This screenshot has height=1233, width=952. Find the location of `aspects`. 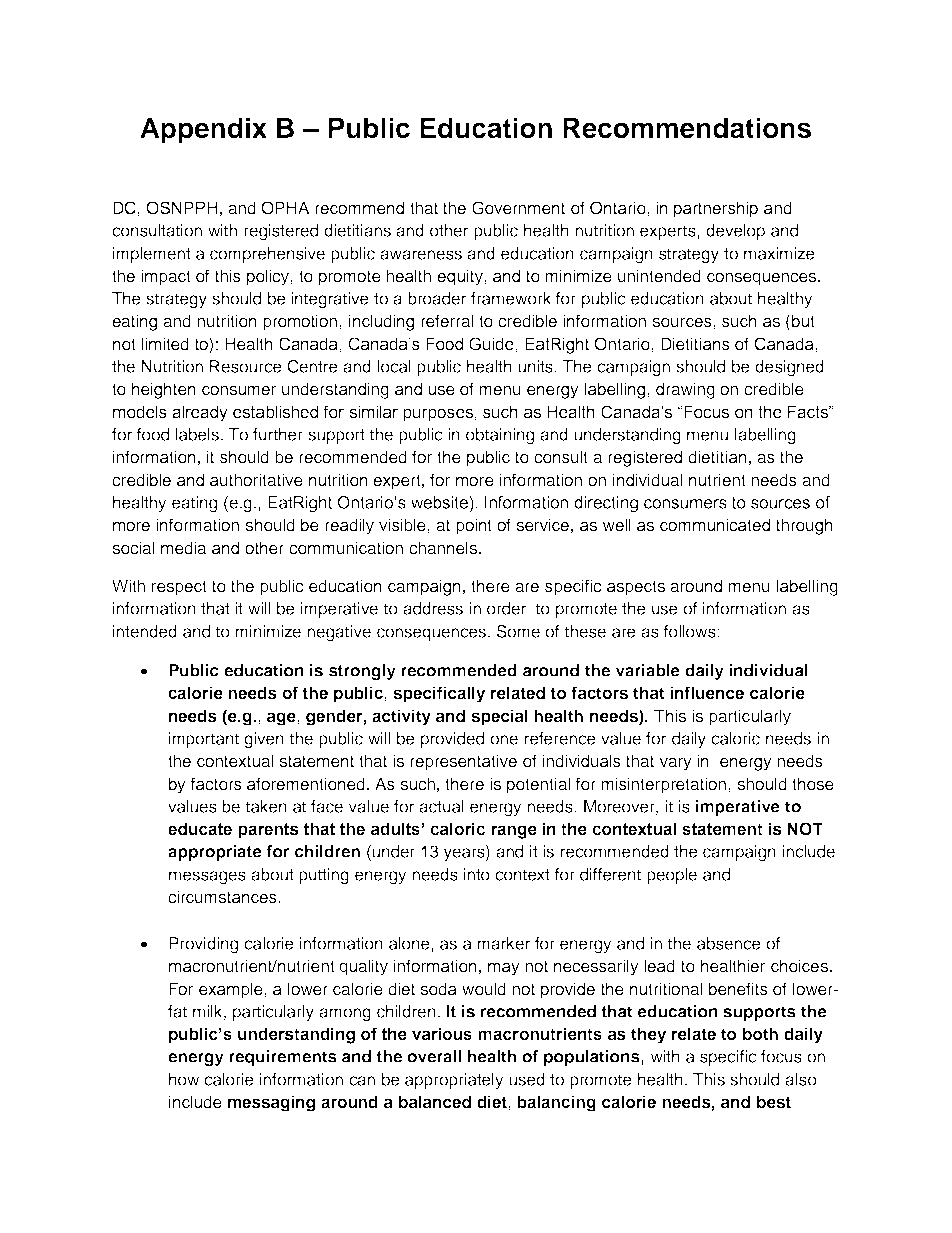

aspects is located at coordinates (636, 588).
